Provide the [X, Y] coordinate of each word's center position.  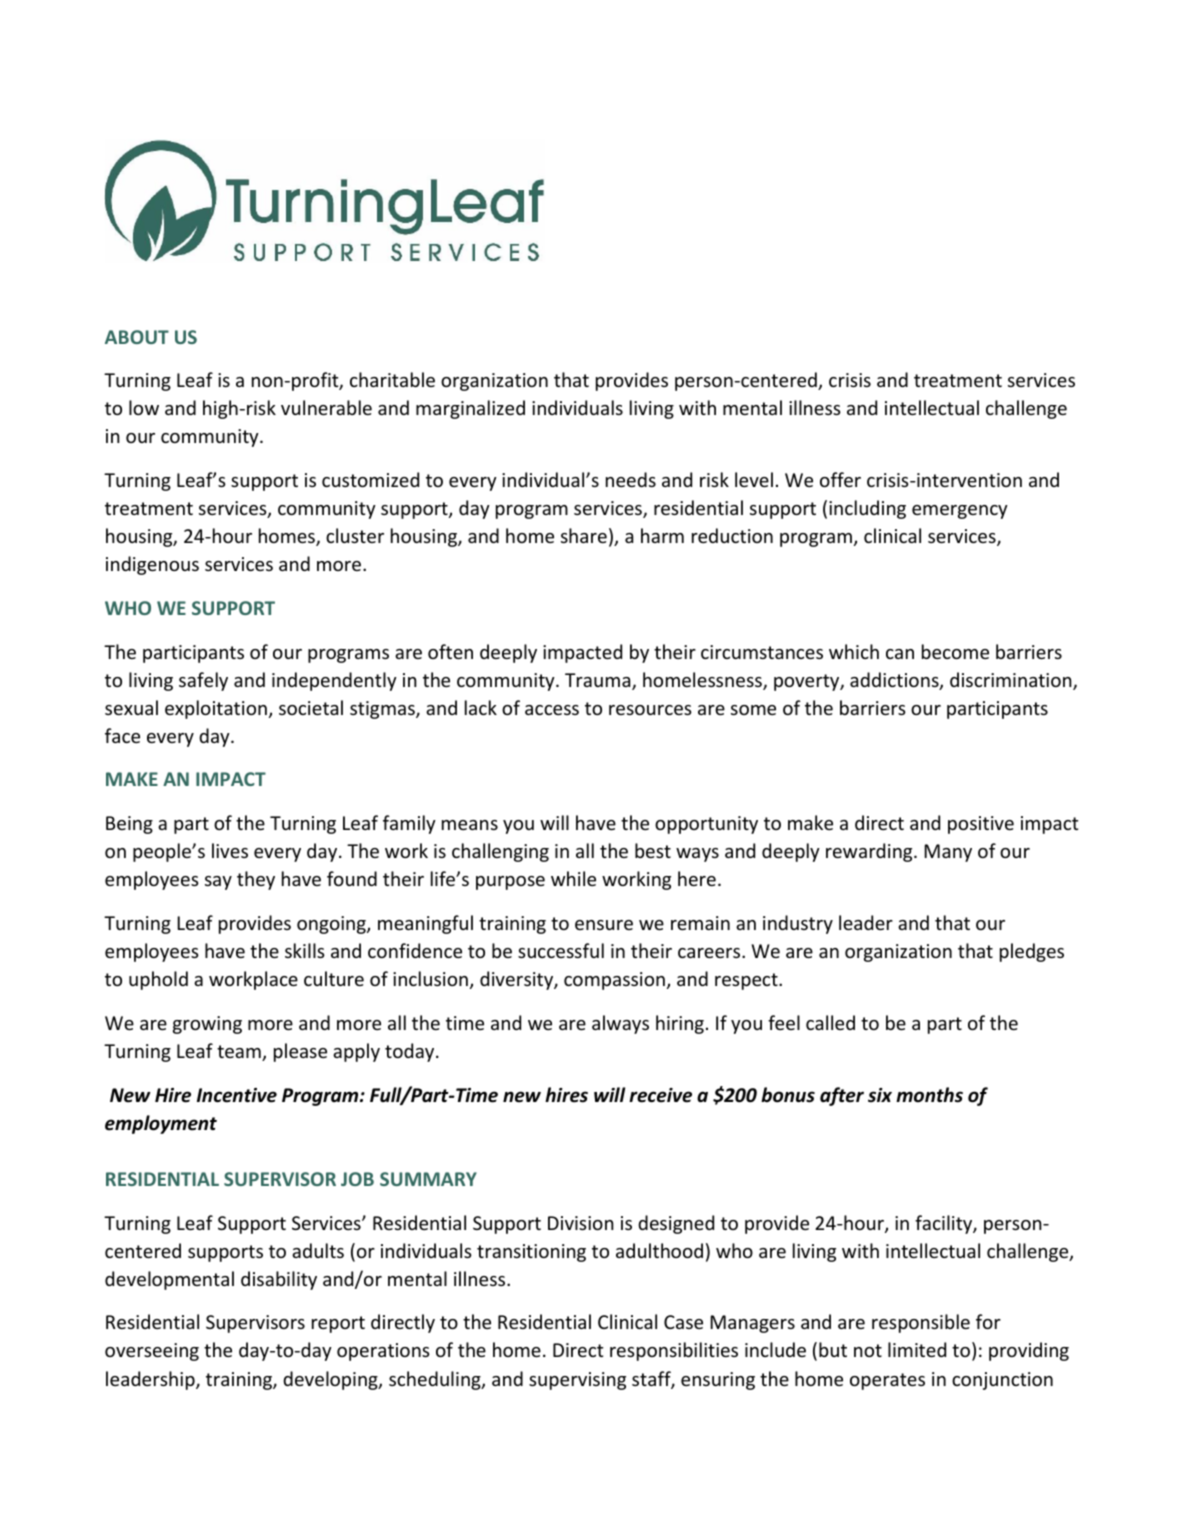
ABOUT [137, 337]
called [830, 1022]
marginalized [470, 409]
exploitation [216, 709]
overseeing [152, 1352]
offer [840, 479]
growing [207, 1025]
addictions [895, 681]
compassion [614, 981]
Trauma [599, 681]
